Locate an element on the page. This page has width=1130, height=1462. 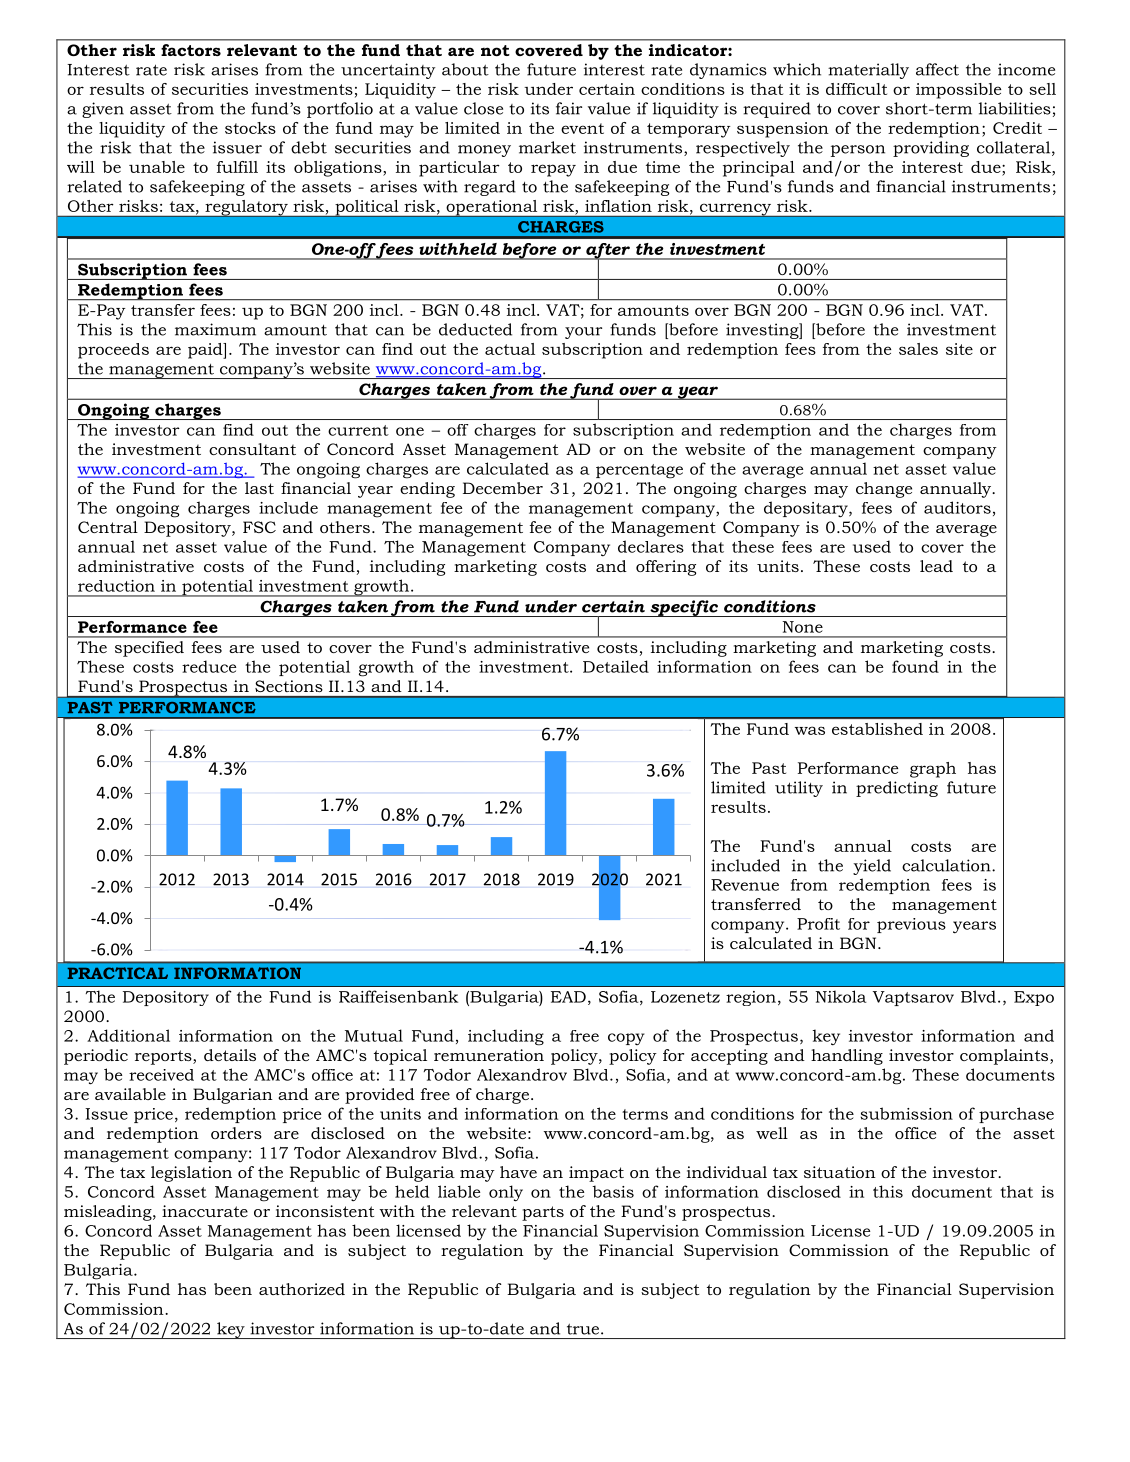
copy is located at coordinates (626, 1039).
